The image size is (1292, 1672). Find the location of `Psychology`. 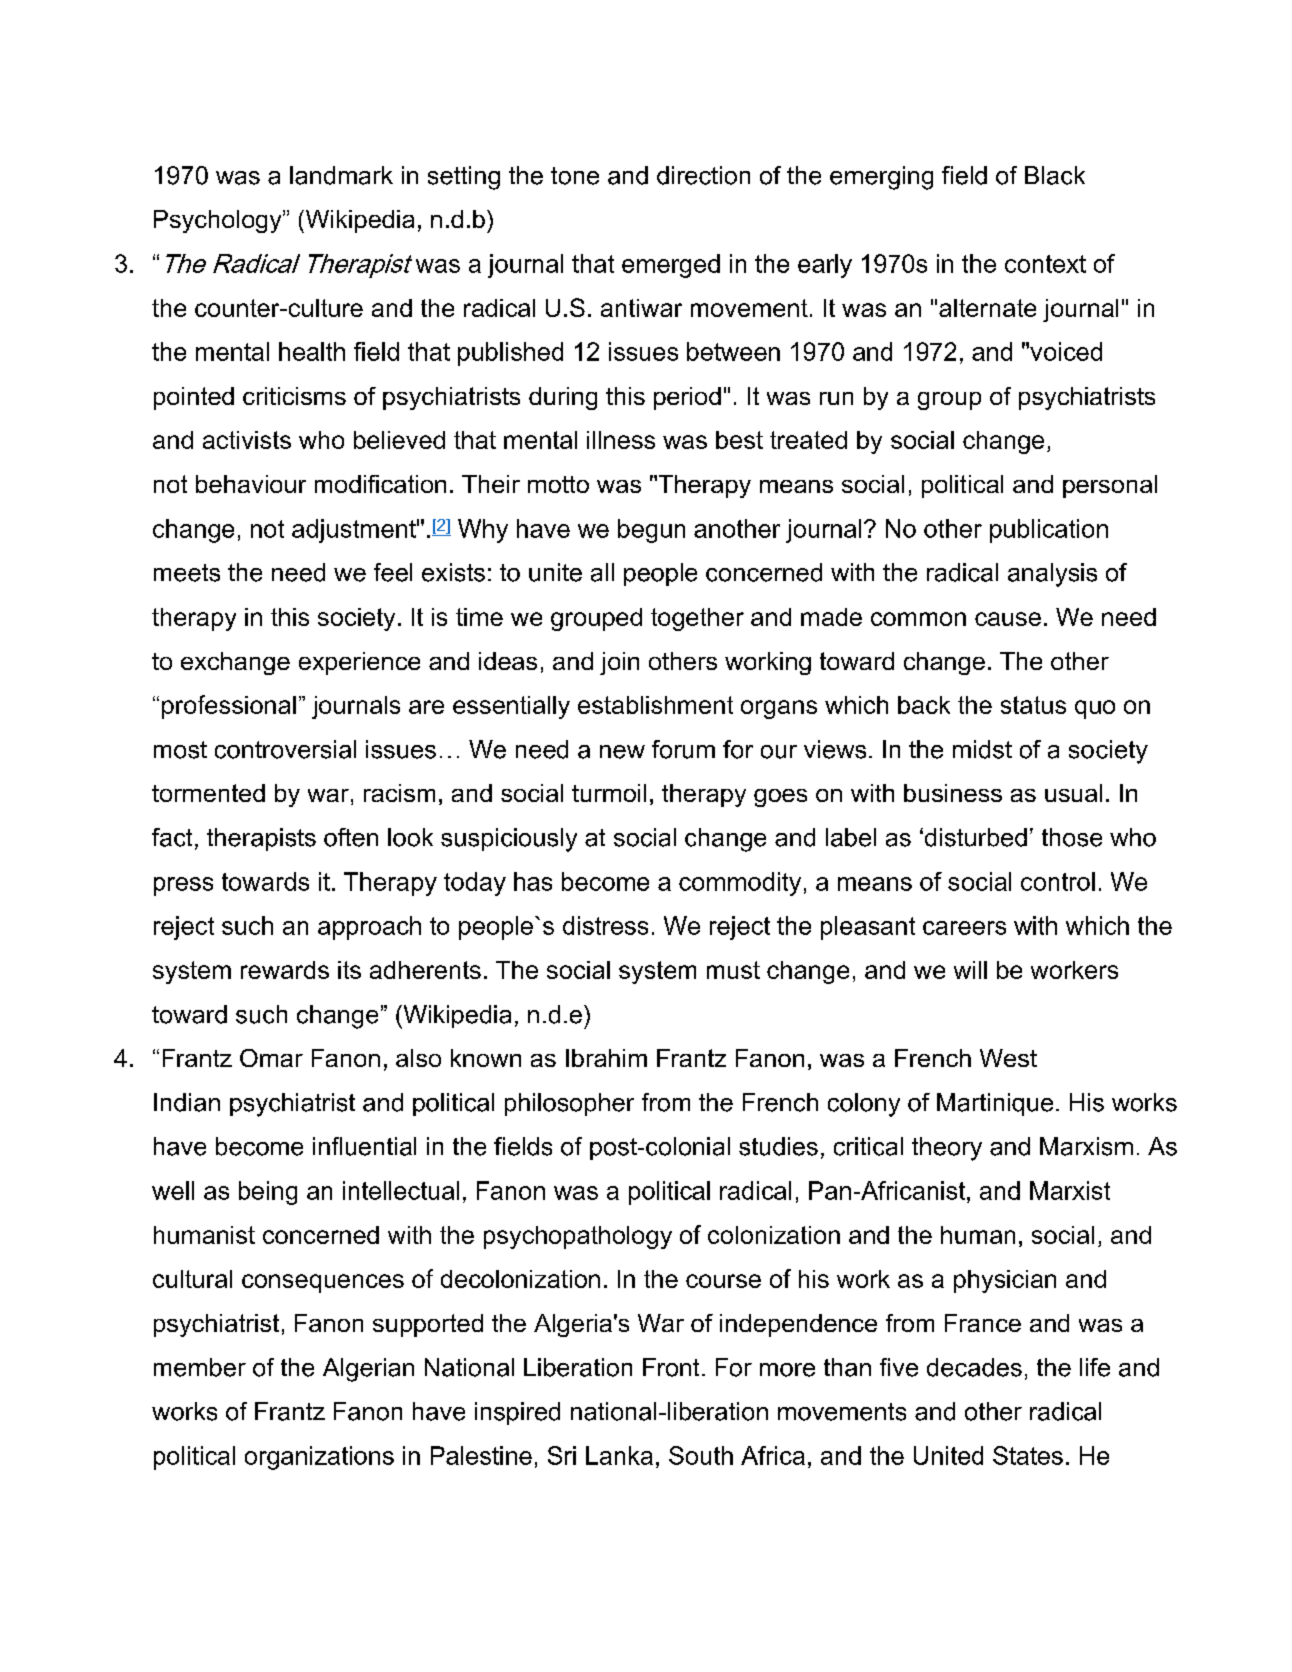

Psychology is located at coordinates (219, 221).
